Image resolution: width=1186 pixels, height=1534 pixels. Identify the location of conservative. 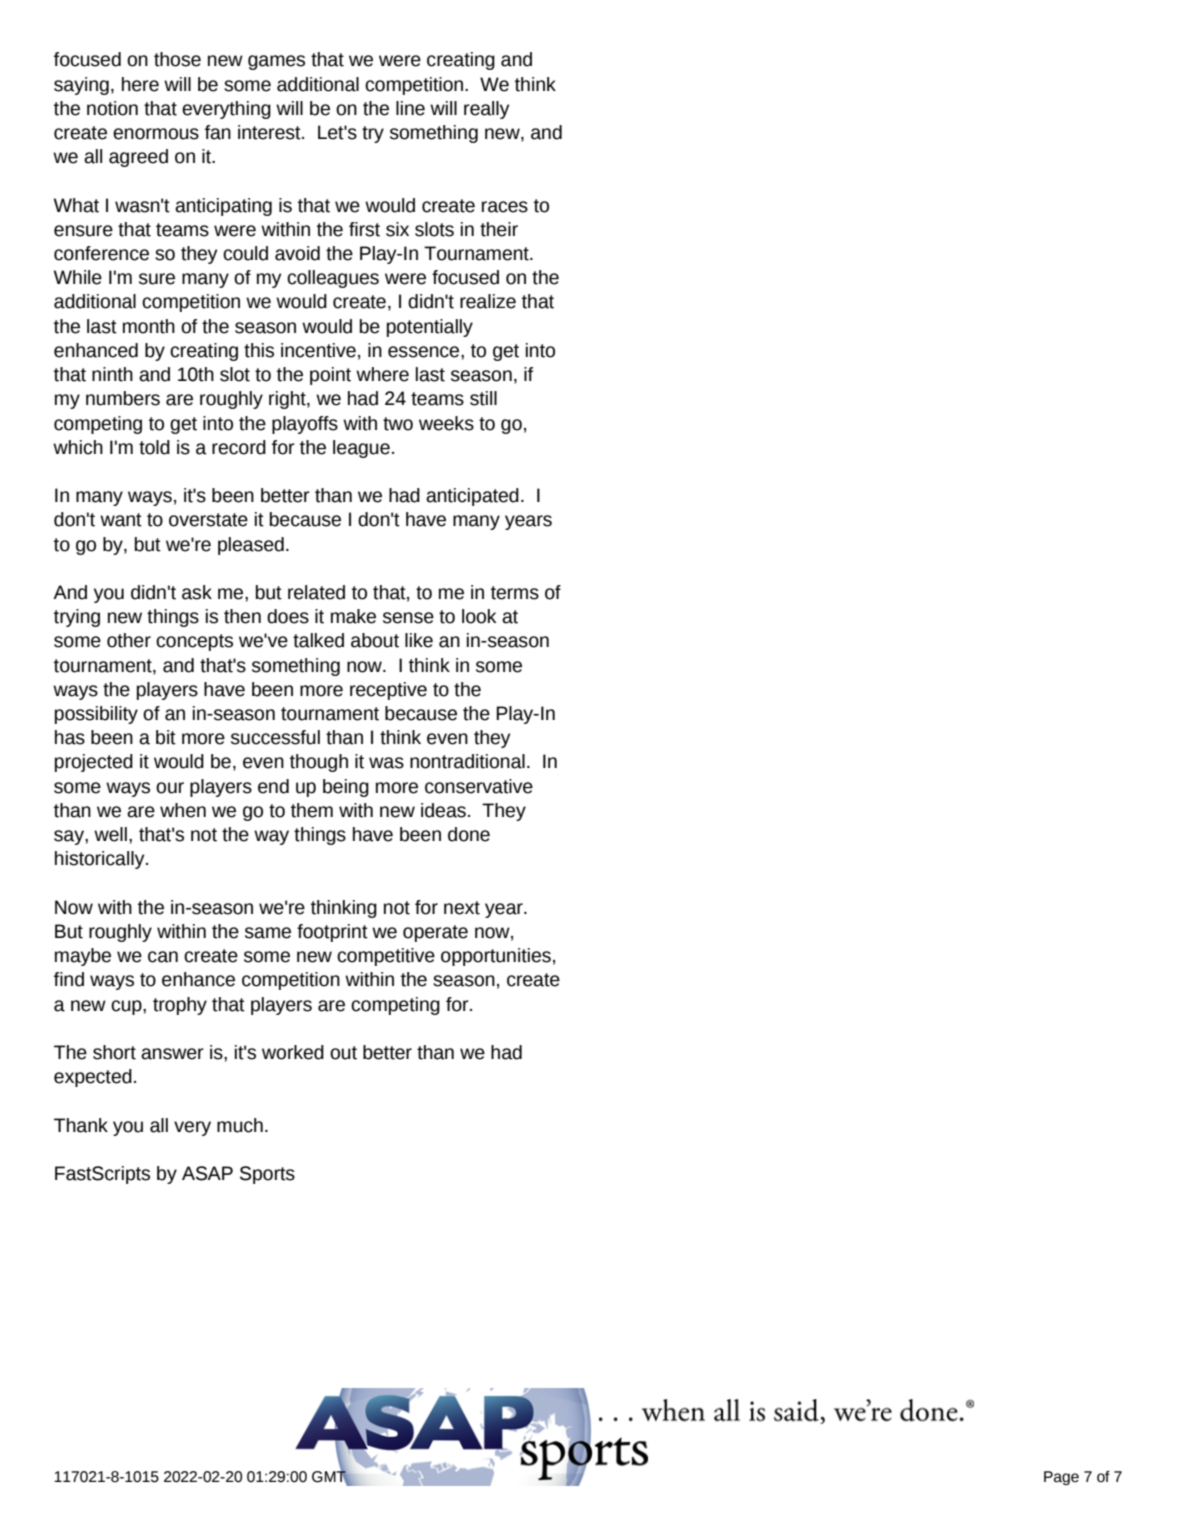
(479, 786).
